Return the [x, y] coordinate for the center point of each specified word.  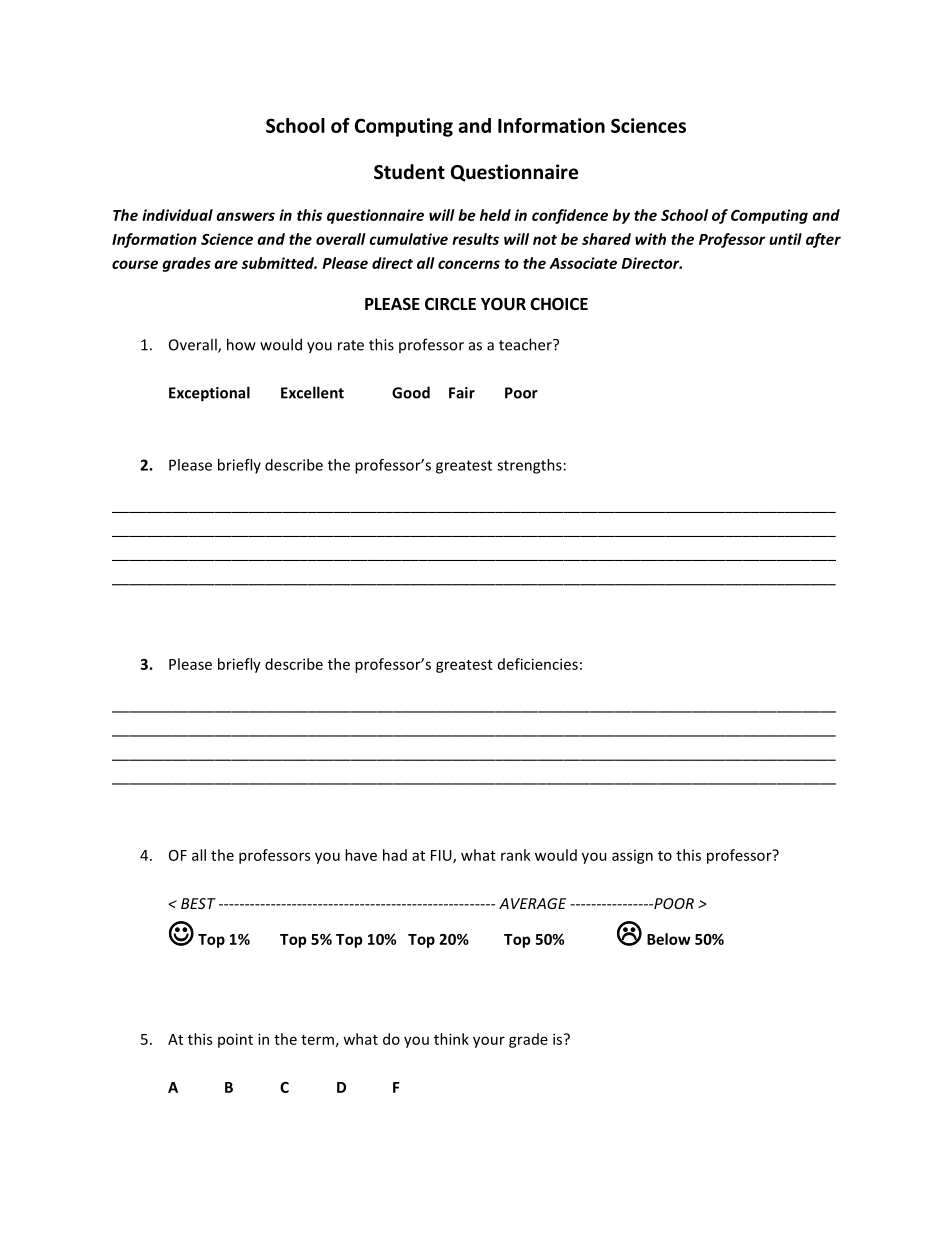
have [361, 855]
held [495, 215]
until [785, 239]
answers [245, 216]
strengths [529, 466]
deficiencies [538, 664]
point [235, 1040]
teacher [526, 344]
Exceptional [209, 394]
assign [632, 857]
